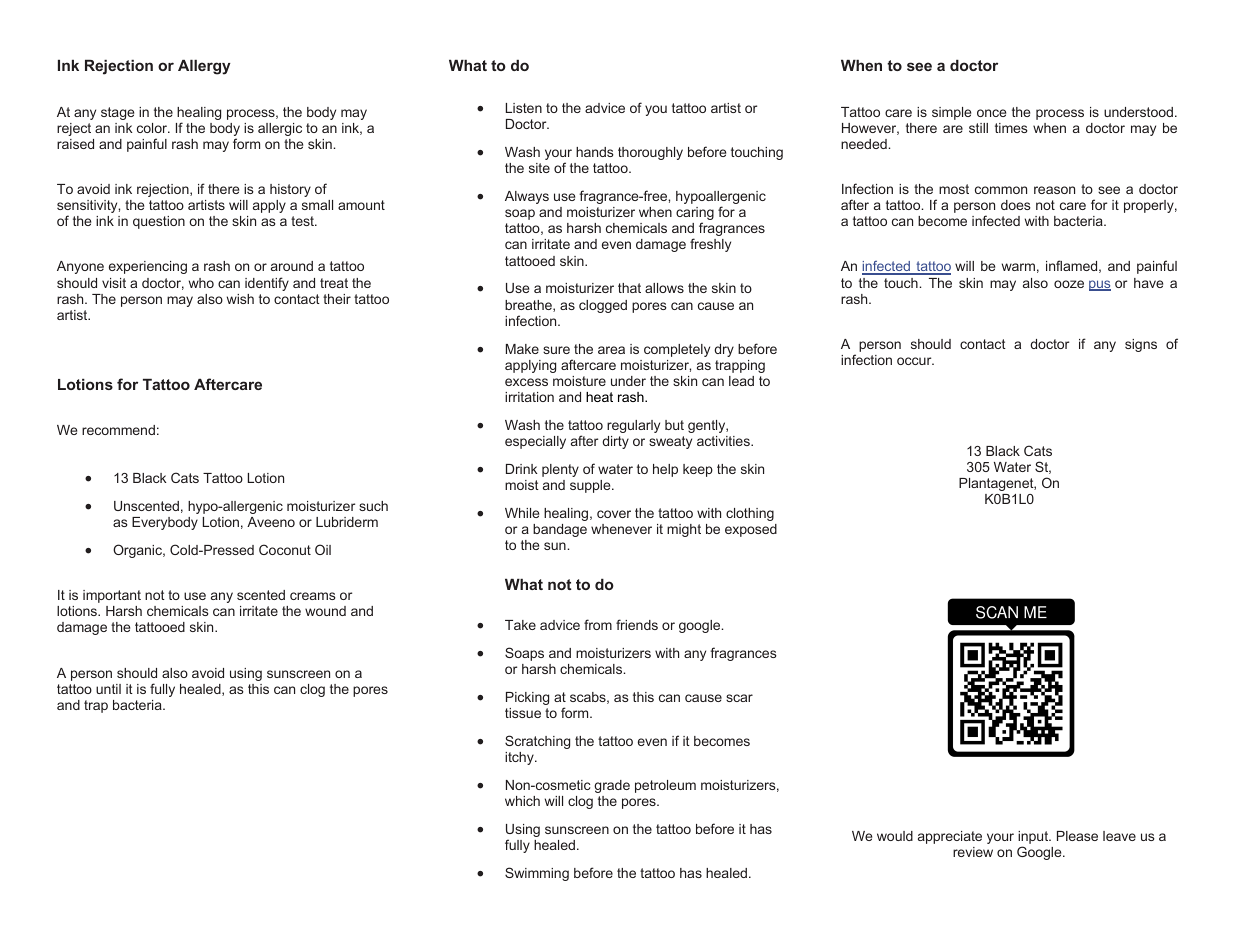 The height and width of the screenshot is (952, 1233). Describe the element at coordinates (522, 801) in the screenshot. I see `which` at that location.
